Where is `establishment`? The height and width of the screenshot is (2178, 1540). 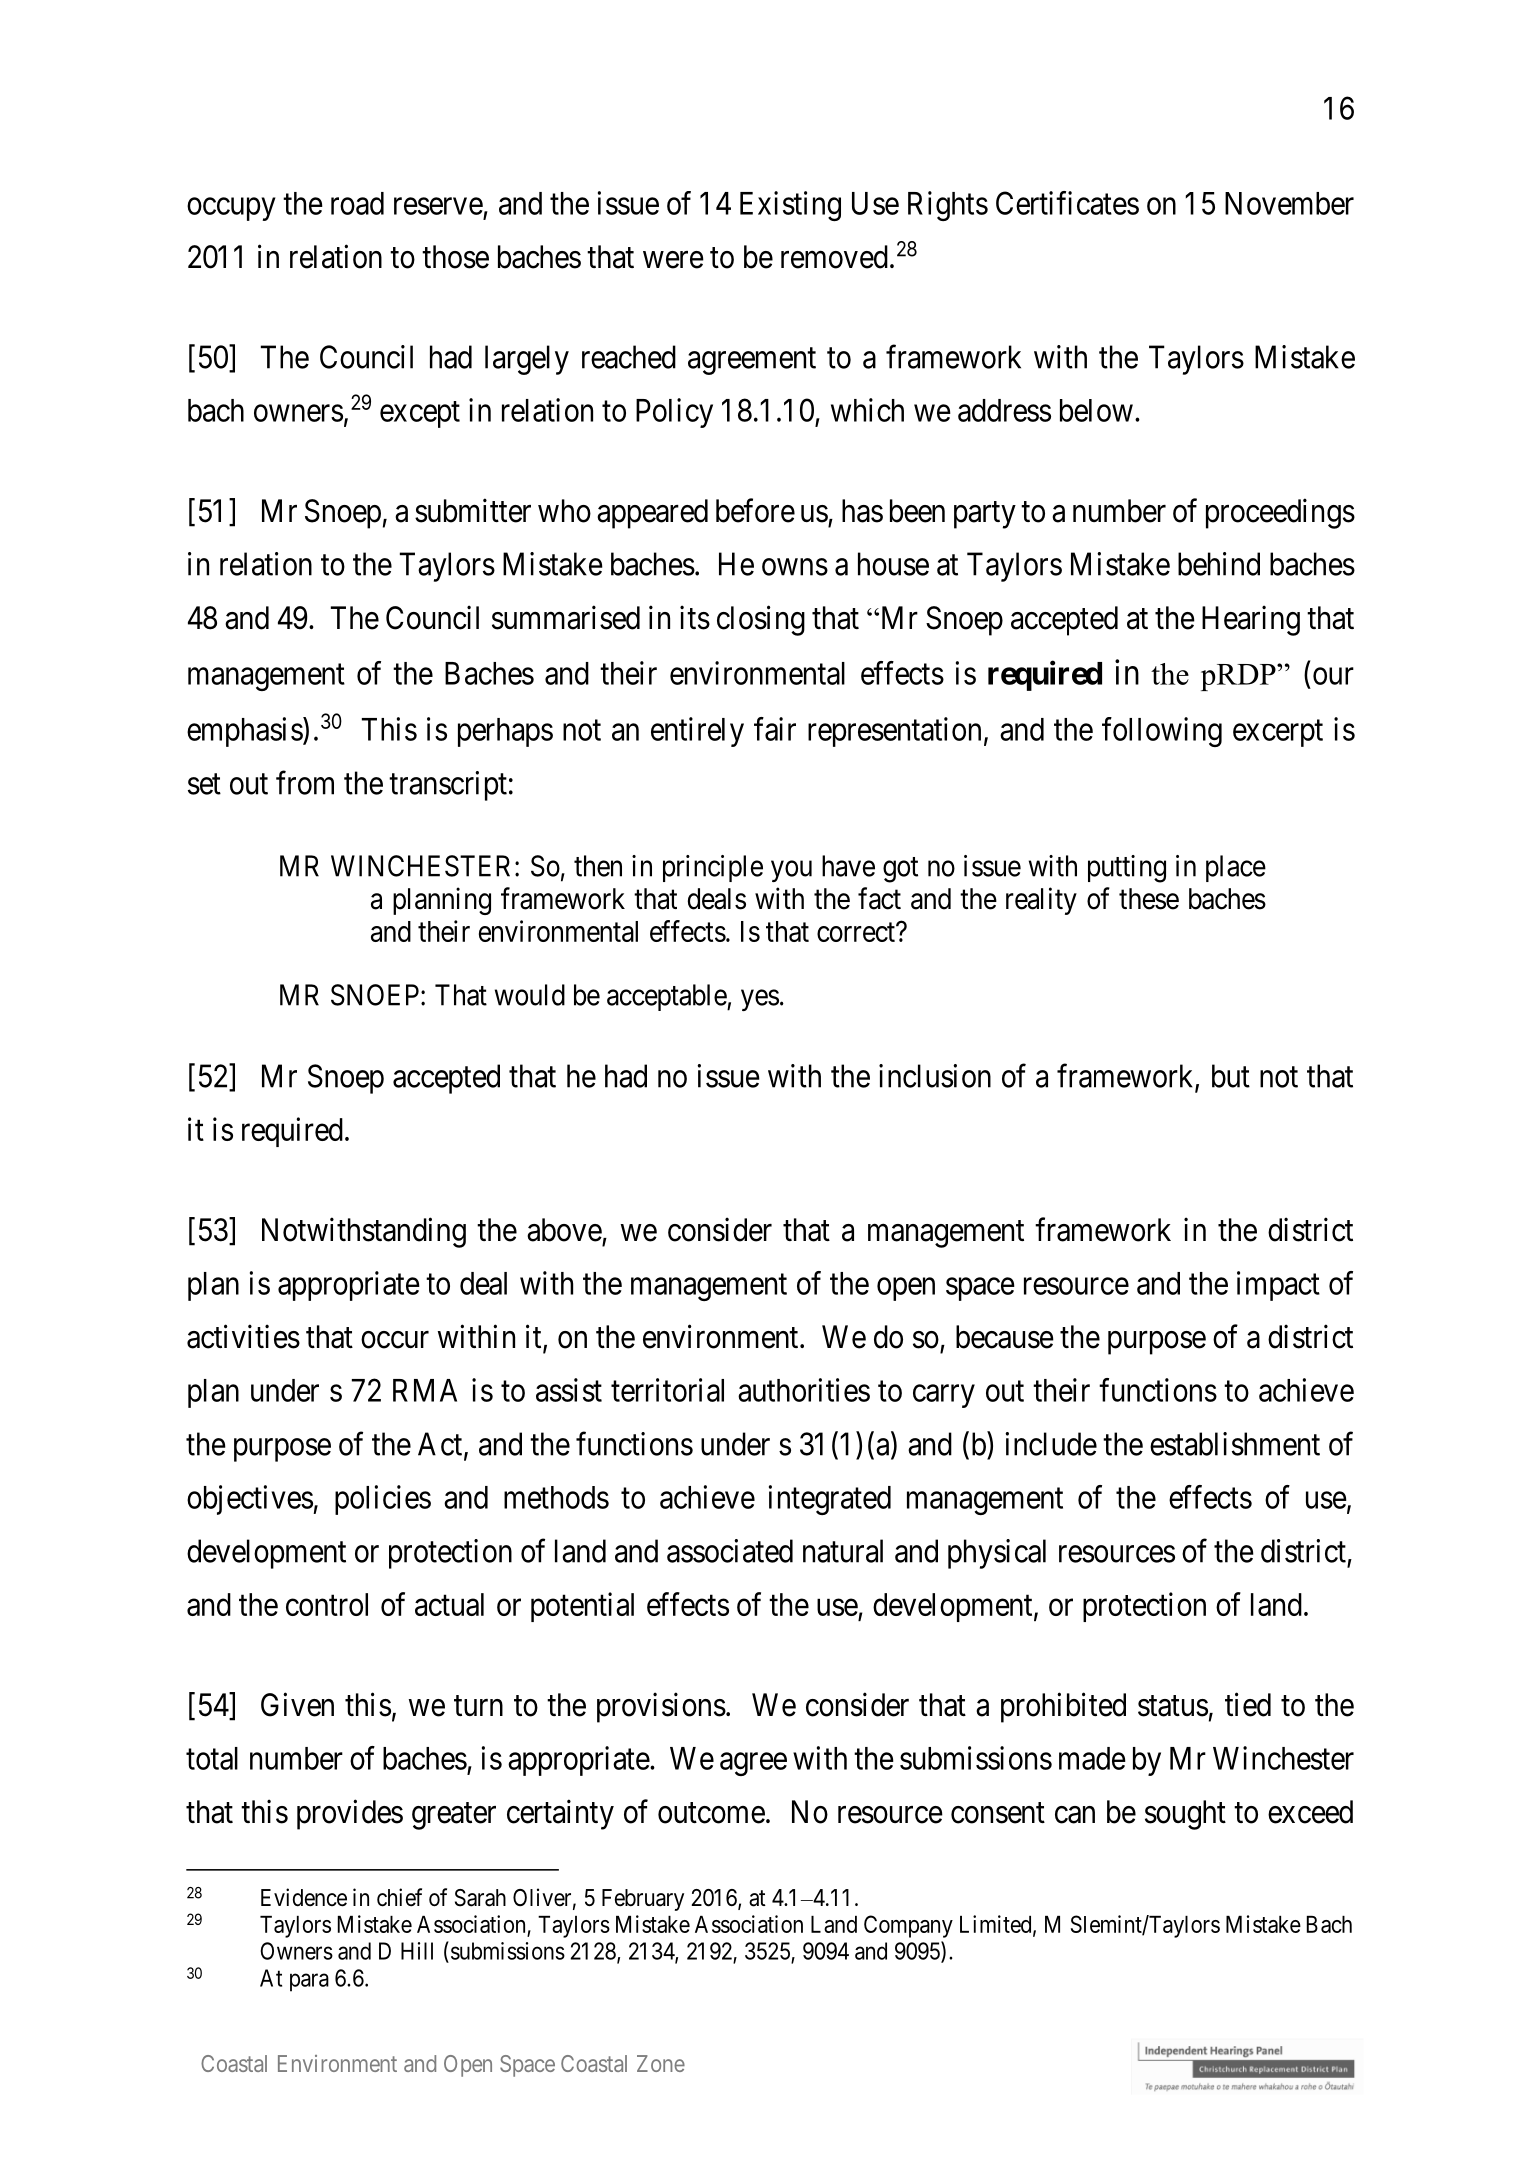 establishment is located at coordinates (1235, 1444).
